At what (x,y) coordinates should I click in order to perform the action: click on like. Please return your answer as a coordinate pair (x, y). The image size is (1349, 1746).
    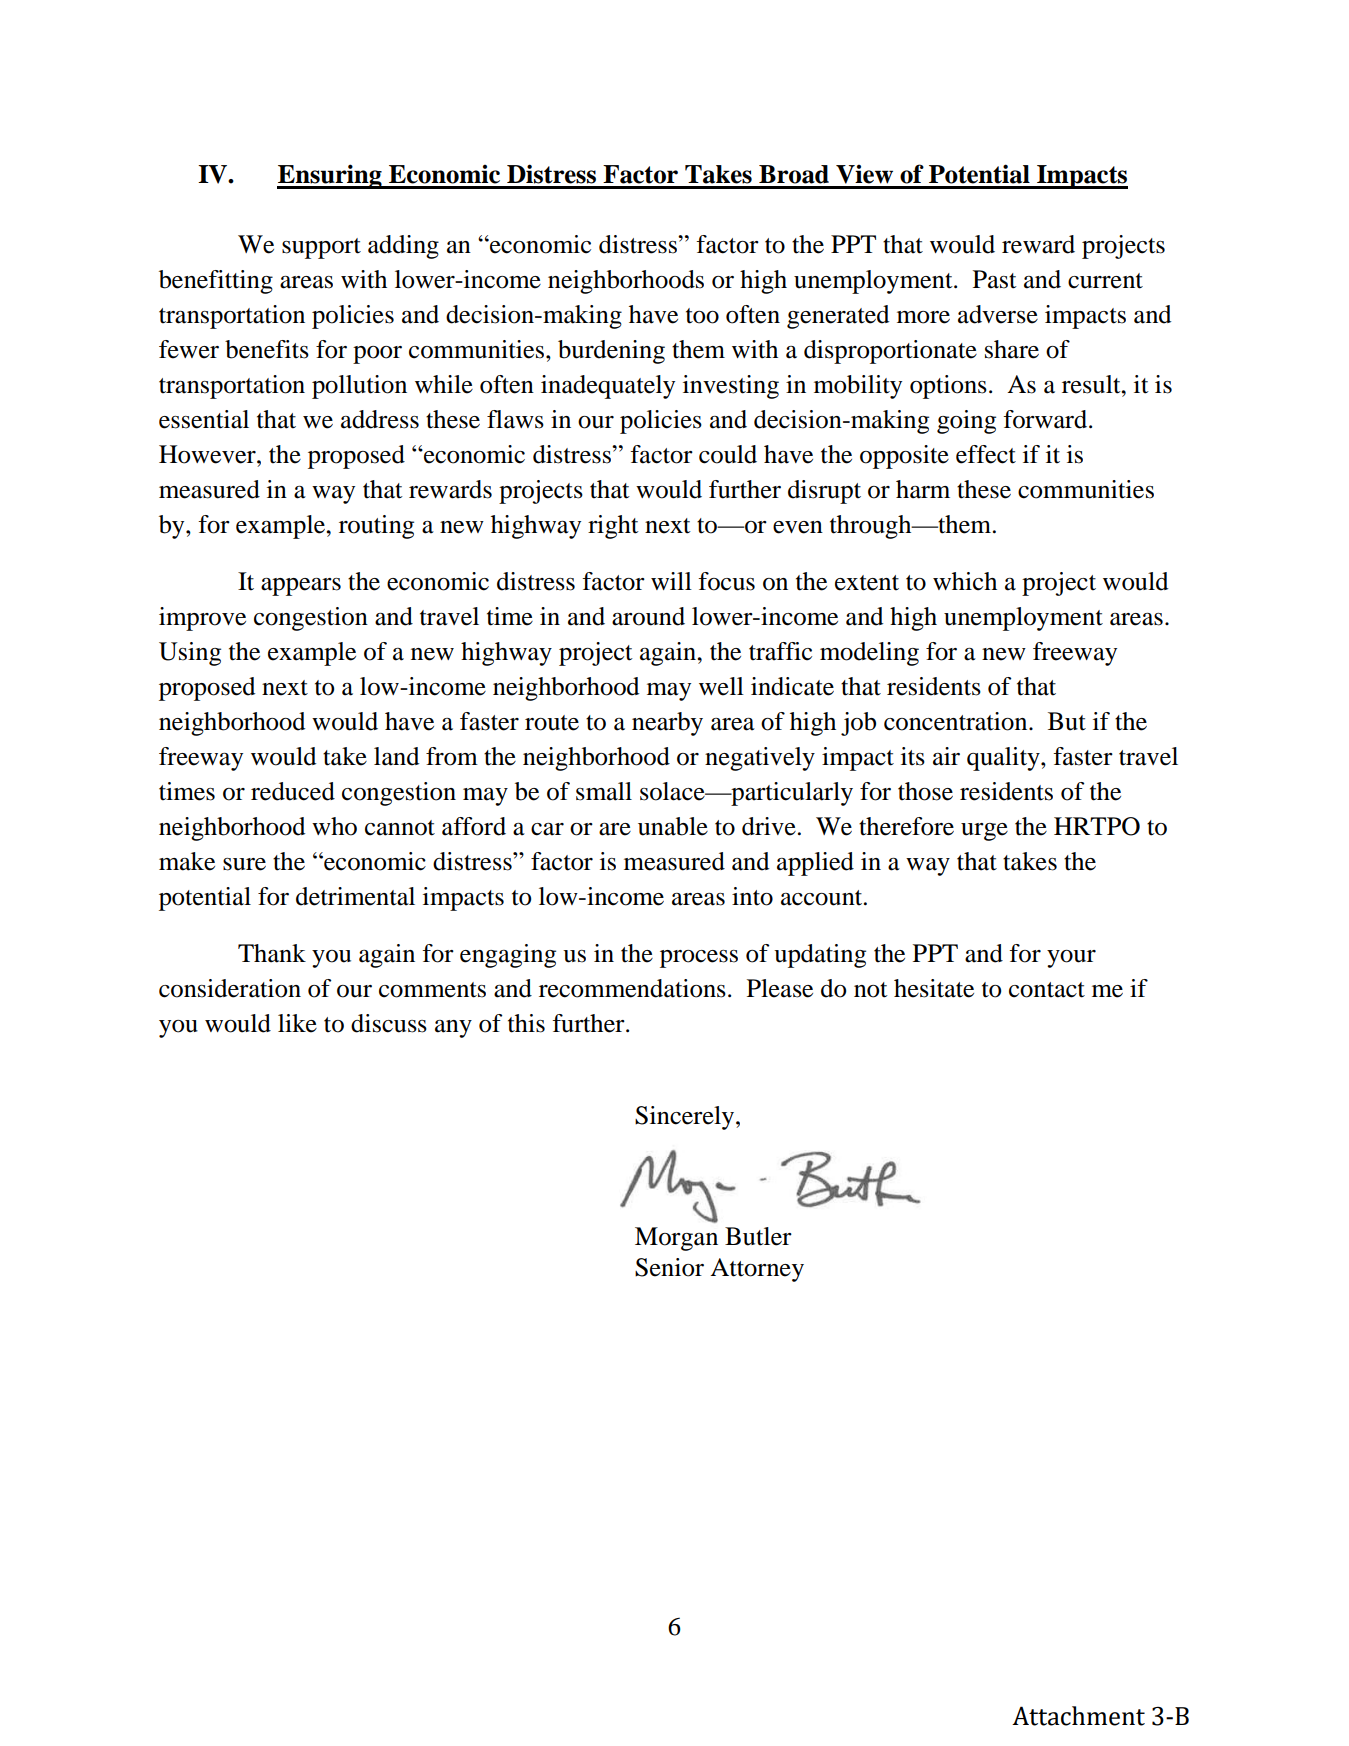
    Looking at the image, I should click on (297, 1023).
